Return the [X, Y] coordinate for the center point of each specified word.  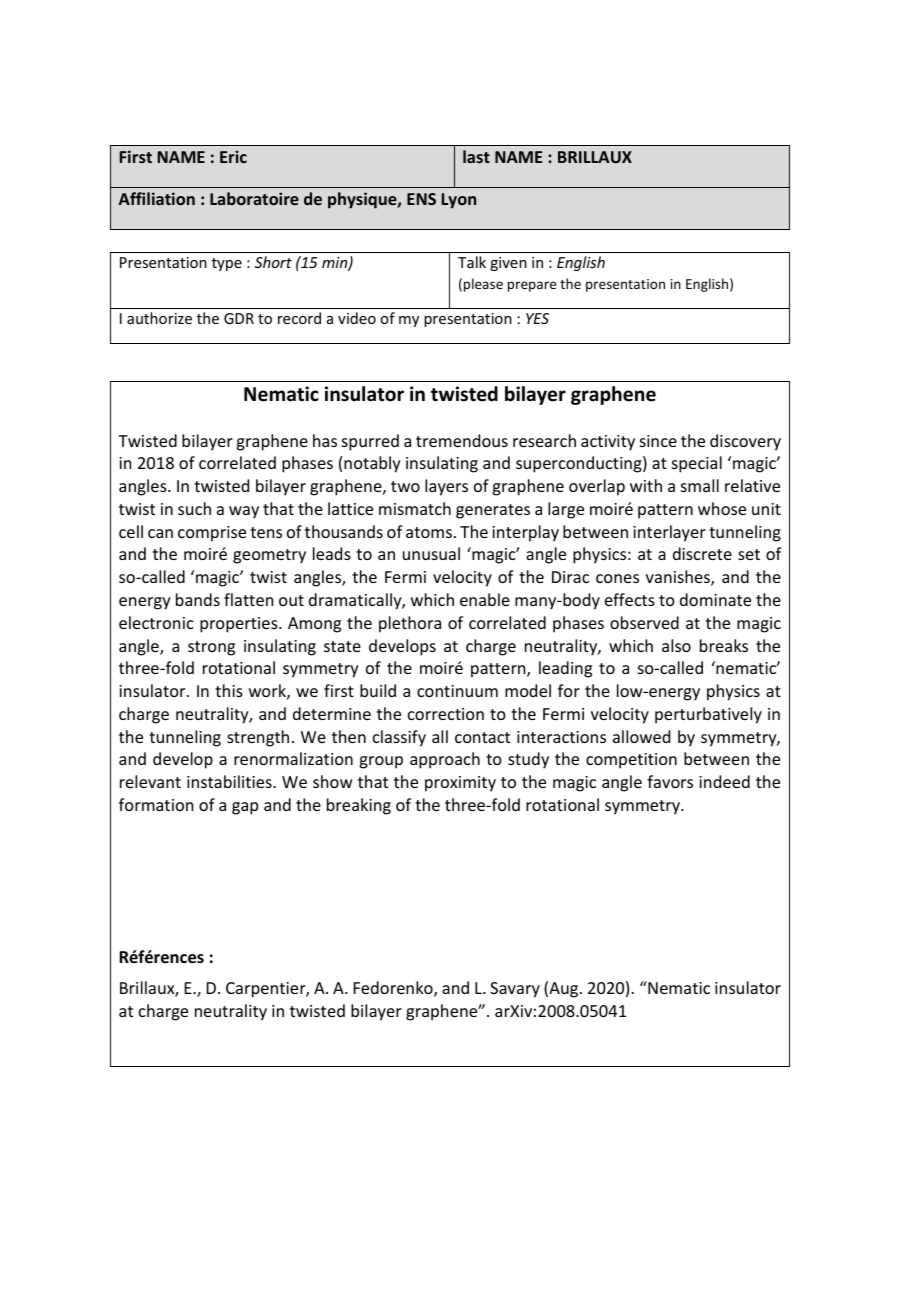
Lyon [459, 201]
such [194, 508]
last [476, 156]
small [700, 485]
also [676, 645]
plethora [410, 624]
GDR [239, 318]
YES [537, 318]
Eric [233, 156]
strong [211, 648]
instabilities [230, 781]
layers [446, 487]
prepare [532, 286]
